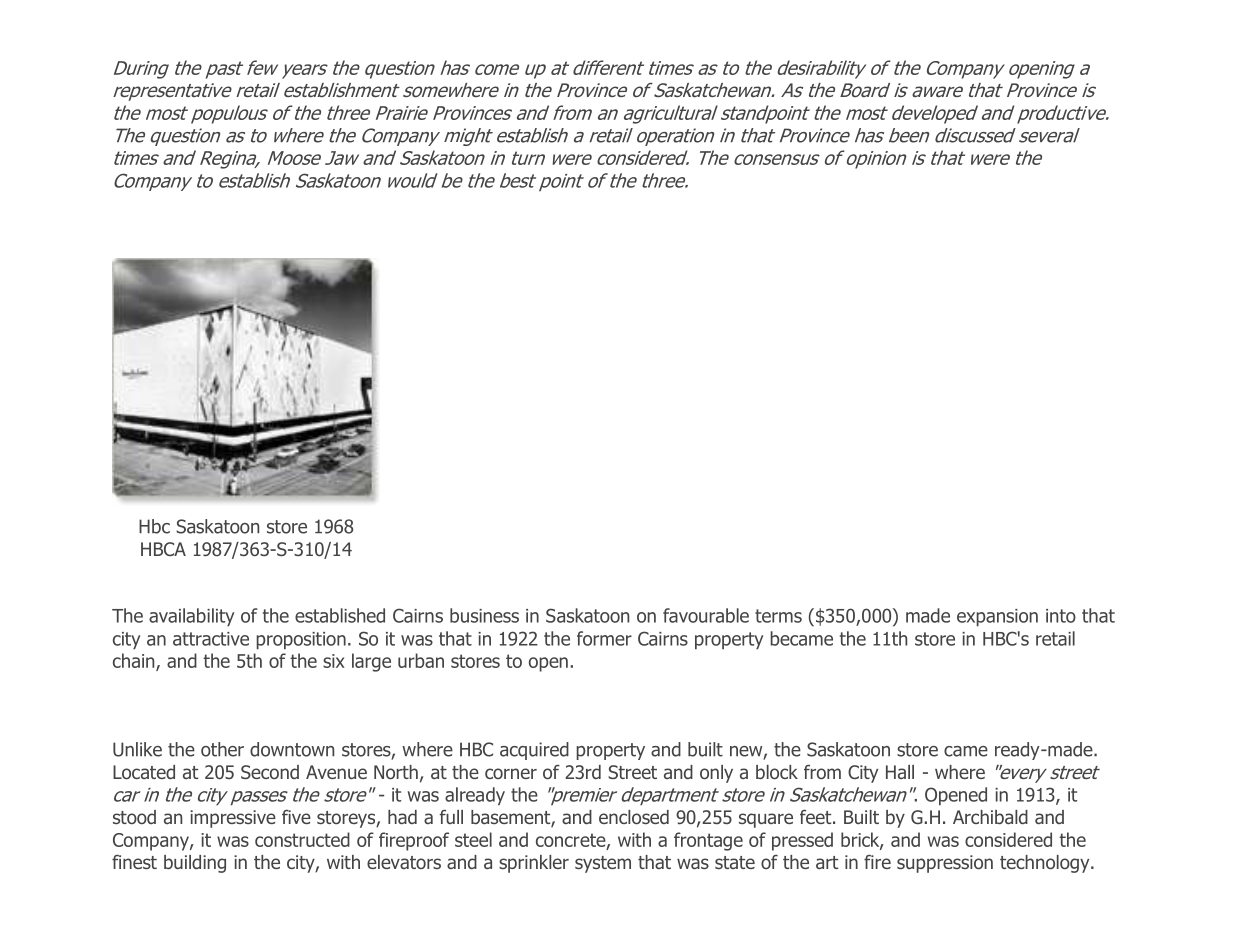 This screenshot has height=952, width=1233. What do you see at coordinates (604, 638) in the screenshot?
I see `former` at bounding box center [604, 638].
